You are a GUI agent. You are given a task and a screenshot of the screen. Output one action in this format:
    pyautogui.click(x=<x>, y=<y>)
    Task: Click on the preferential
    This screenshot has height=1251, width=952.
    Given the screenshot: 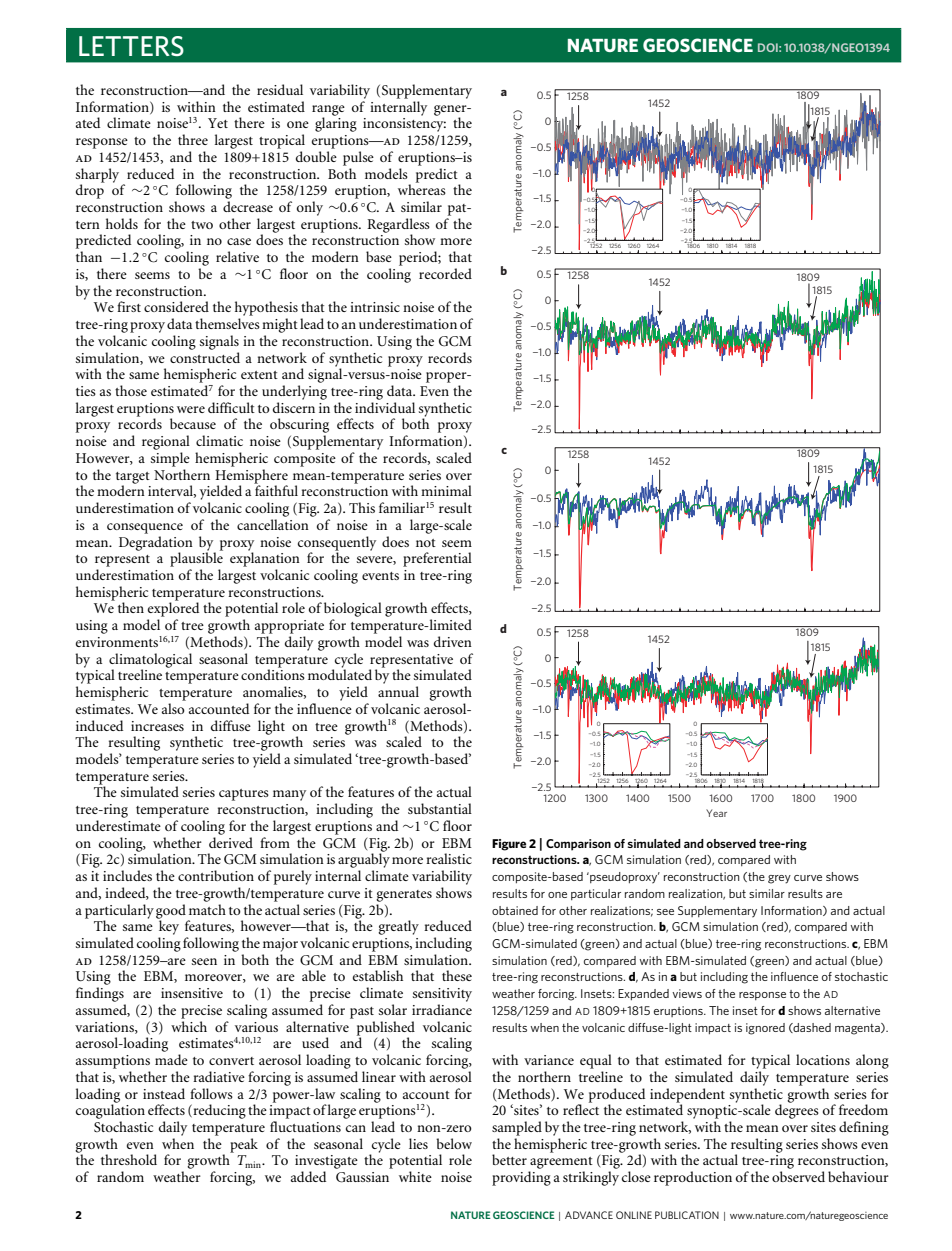 What is the action you would take?
    pyautogui.click(x=437, y=559)
